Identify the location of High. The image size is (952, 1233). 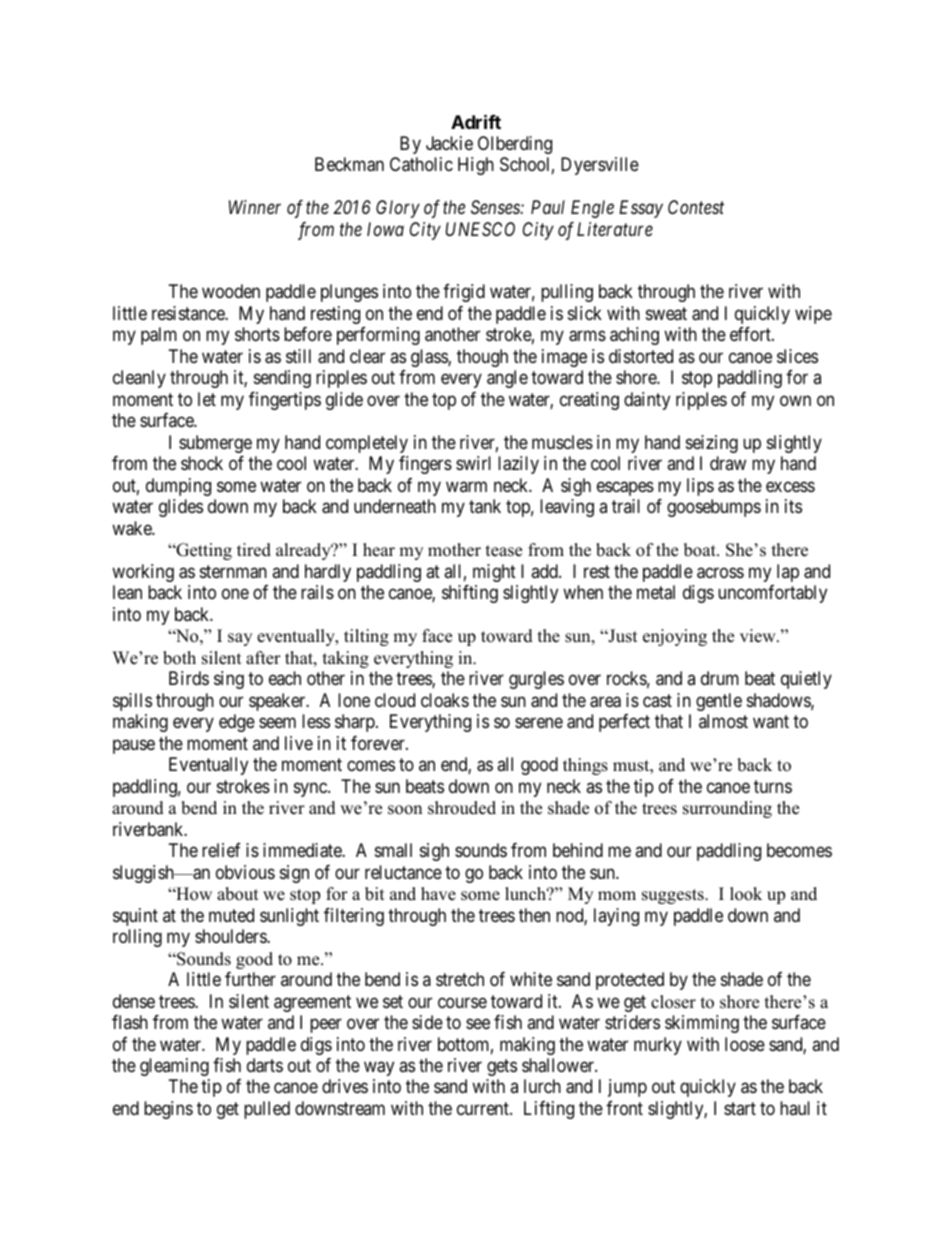
(476, 166).
